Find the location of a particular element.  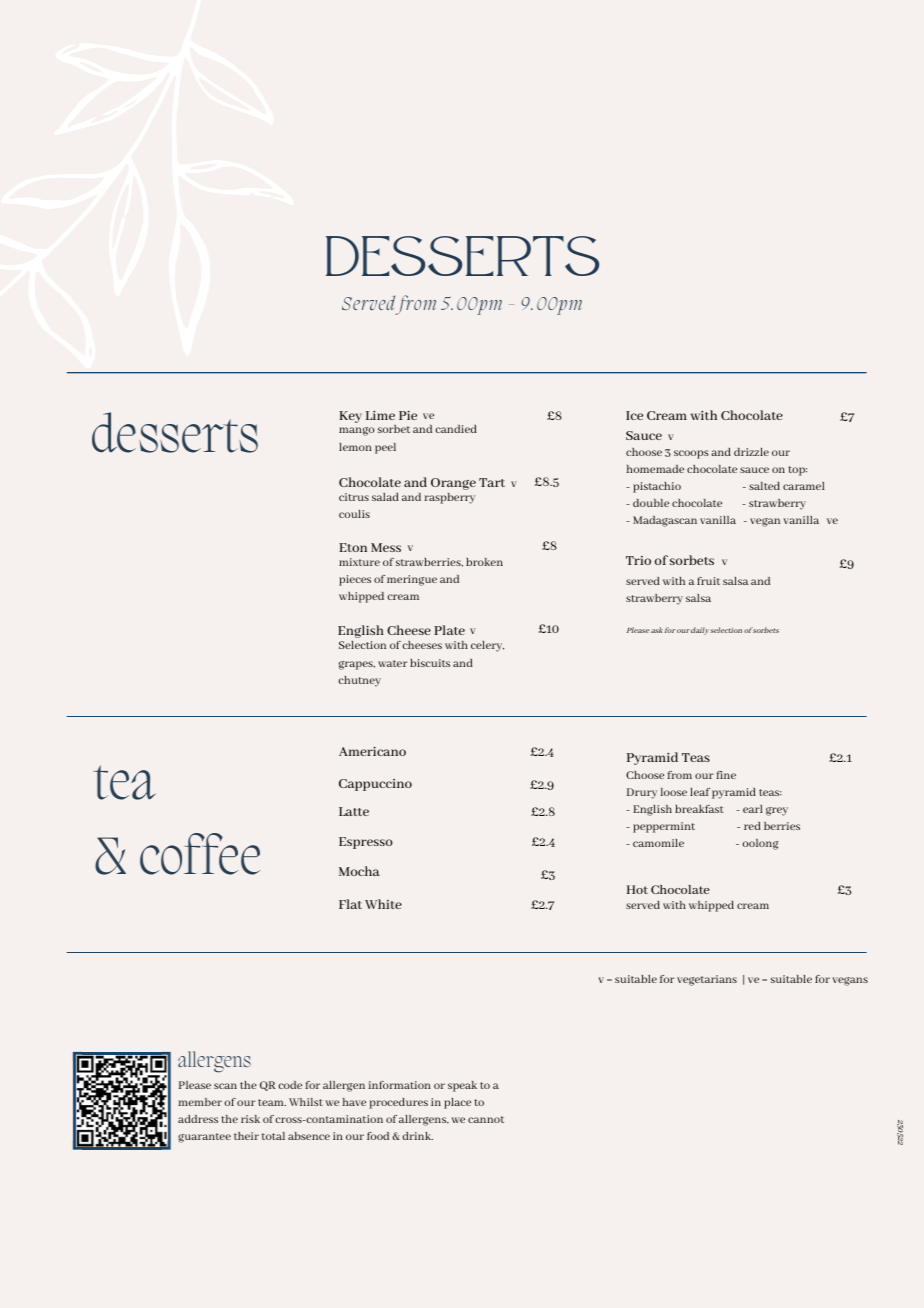

Key is located at coordinates (350, 417).
